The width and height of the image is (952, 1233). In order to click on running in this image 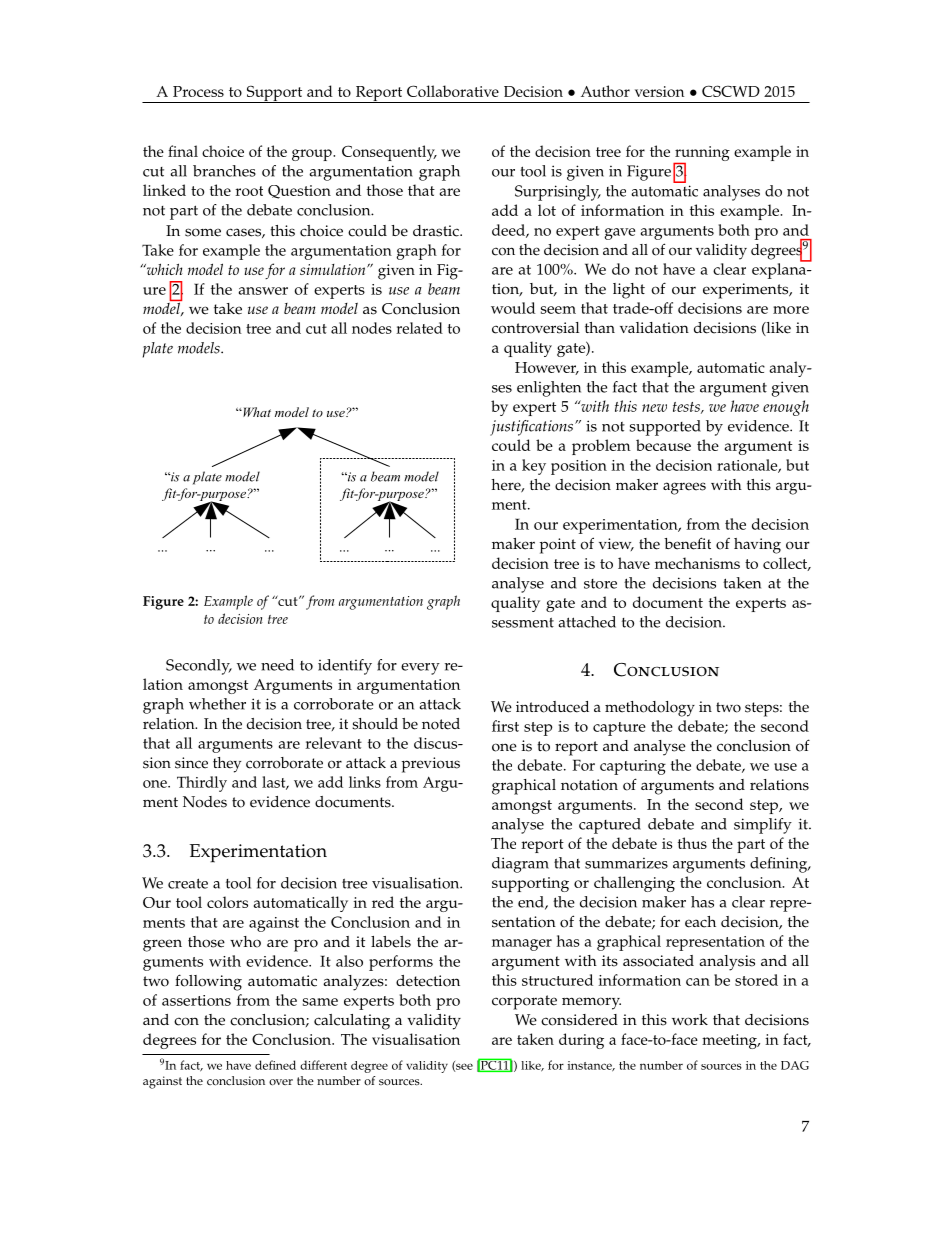, I will do `click(701, 155)`.
